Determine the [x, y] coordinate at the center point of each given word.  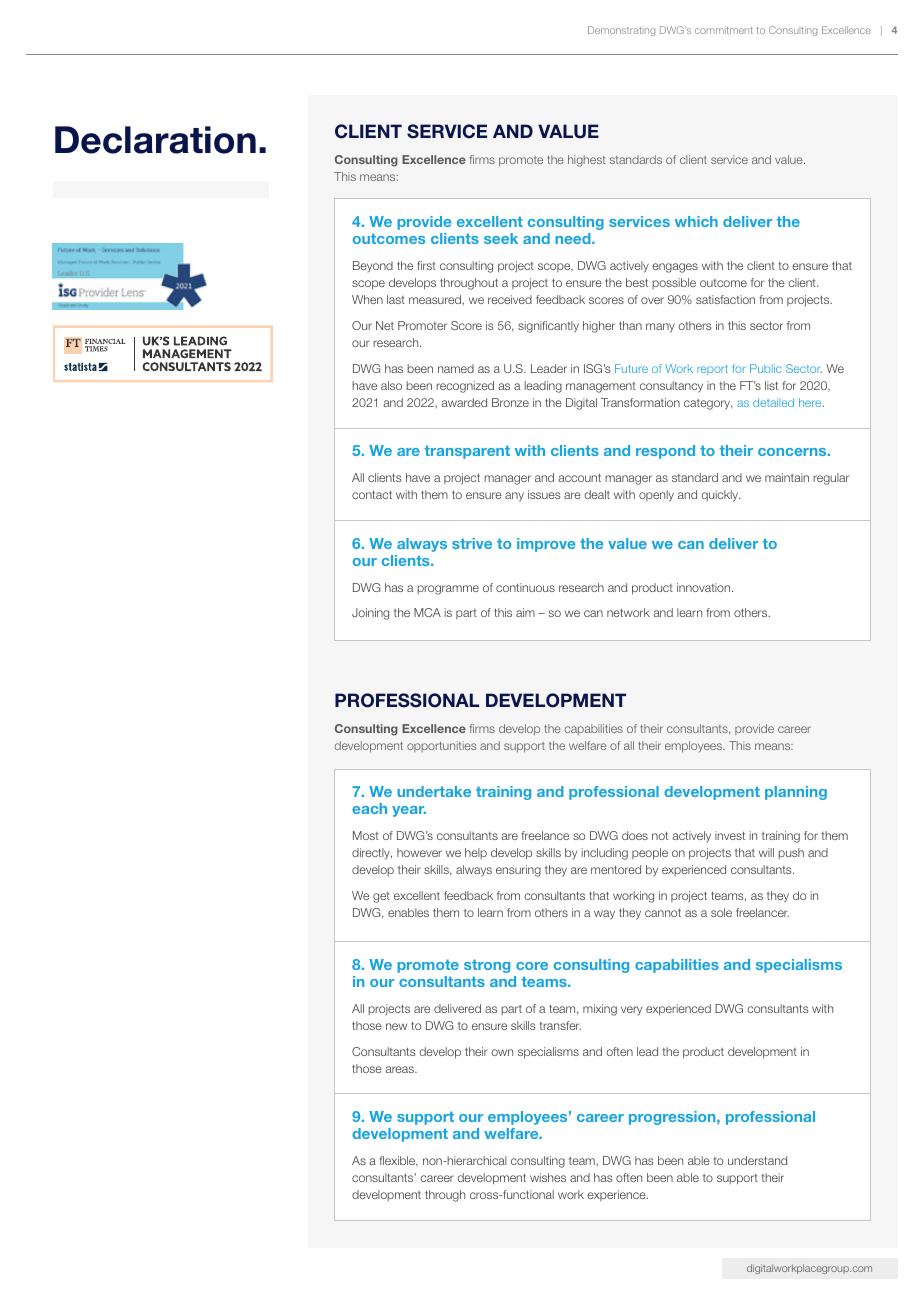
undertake [434, 791]
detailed [773, 402]
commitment [724, 30]
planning [796, 793]
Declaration [155, 140]
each [369, 808]
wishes [548, 1177]
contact [372, 494]
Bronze [510, 402]
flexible [398, 1161]
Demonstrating [621, 31]
